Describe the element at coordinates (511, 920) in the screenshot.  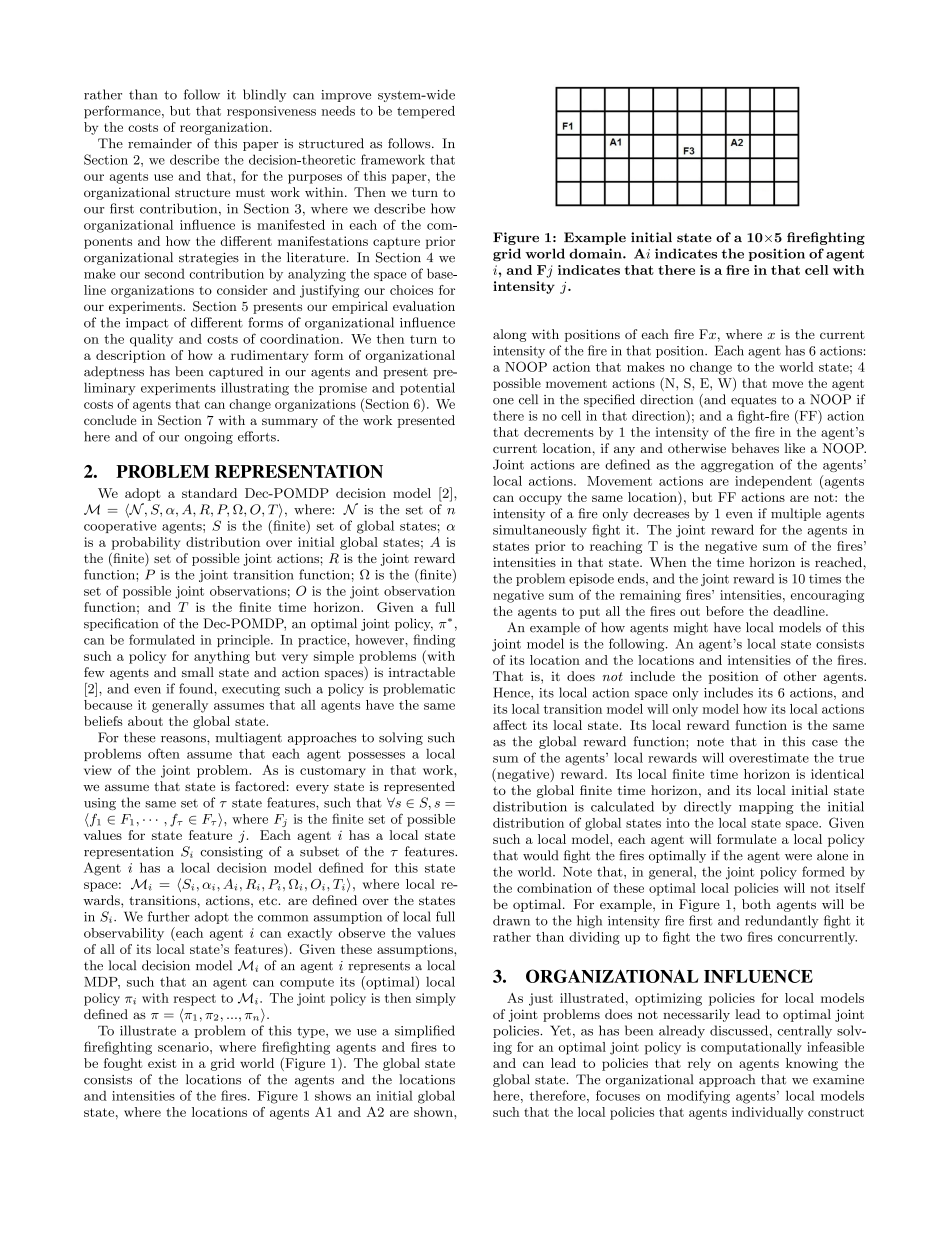
I see `drawn` at that location.
